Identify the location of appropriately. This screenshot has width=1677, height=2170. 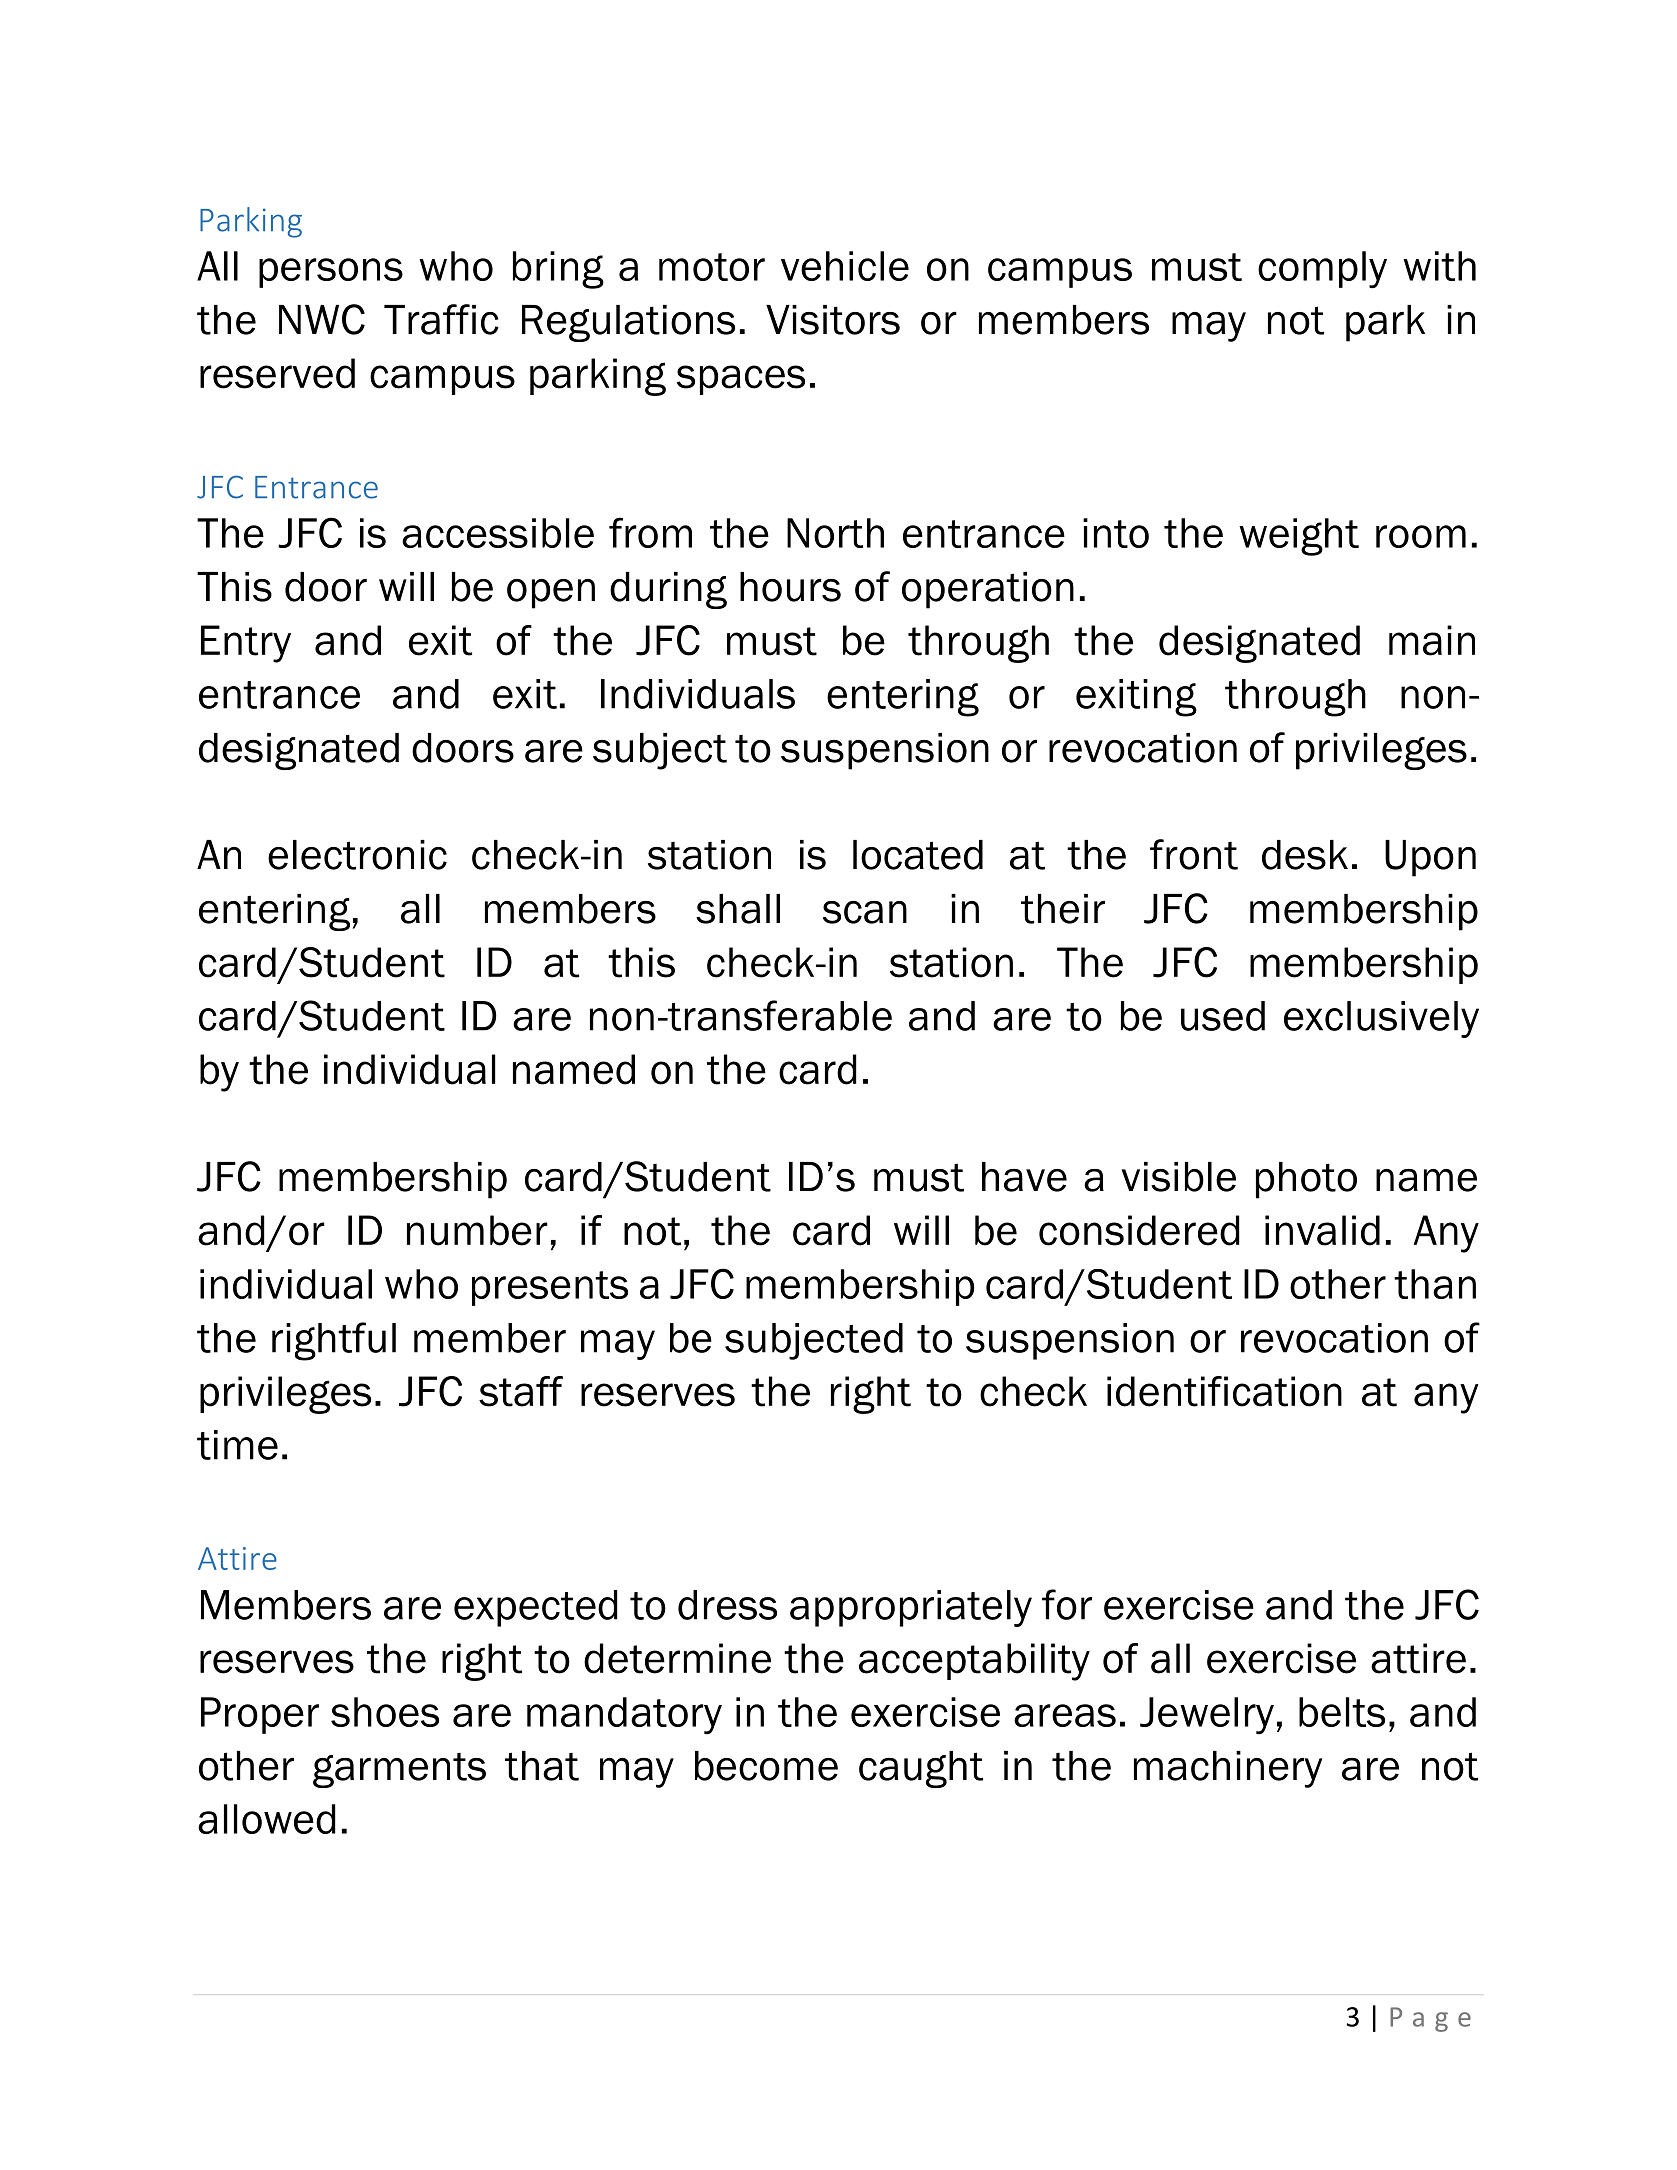
(911, 1608).
